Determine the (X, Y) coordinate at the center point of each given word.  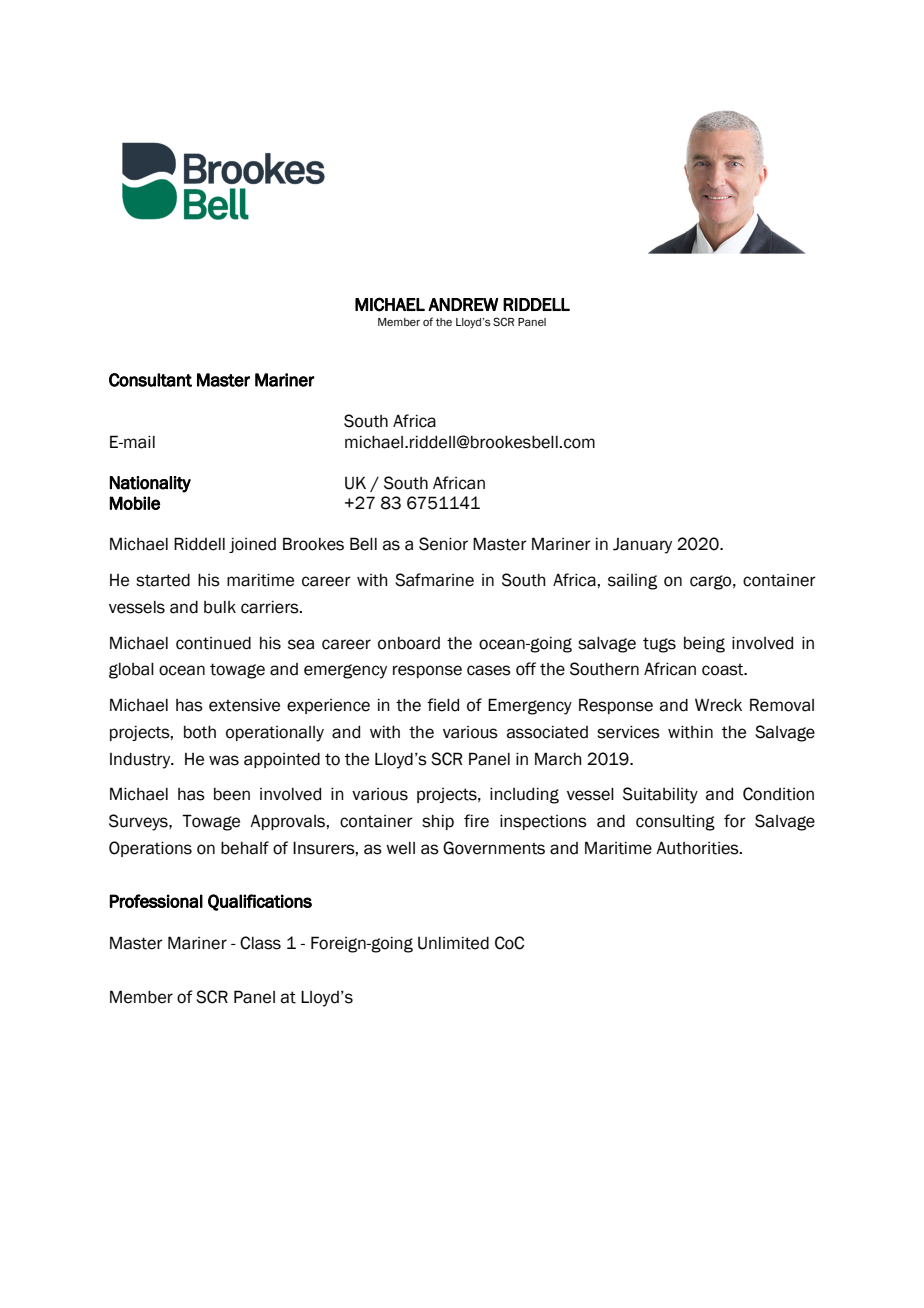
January (642, 546)
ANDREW (463, 304)
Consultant (150, 380)
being (704, 645)
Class (260, 943)
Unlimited (453, 943)
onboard (409, 643)
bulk (220, 607)
